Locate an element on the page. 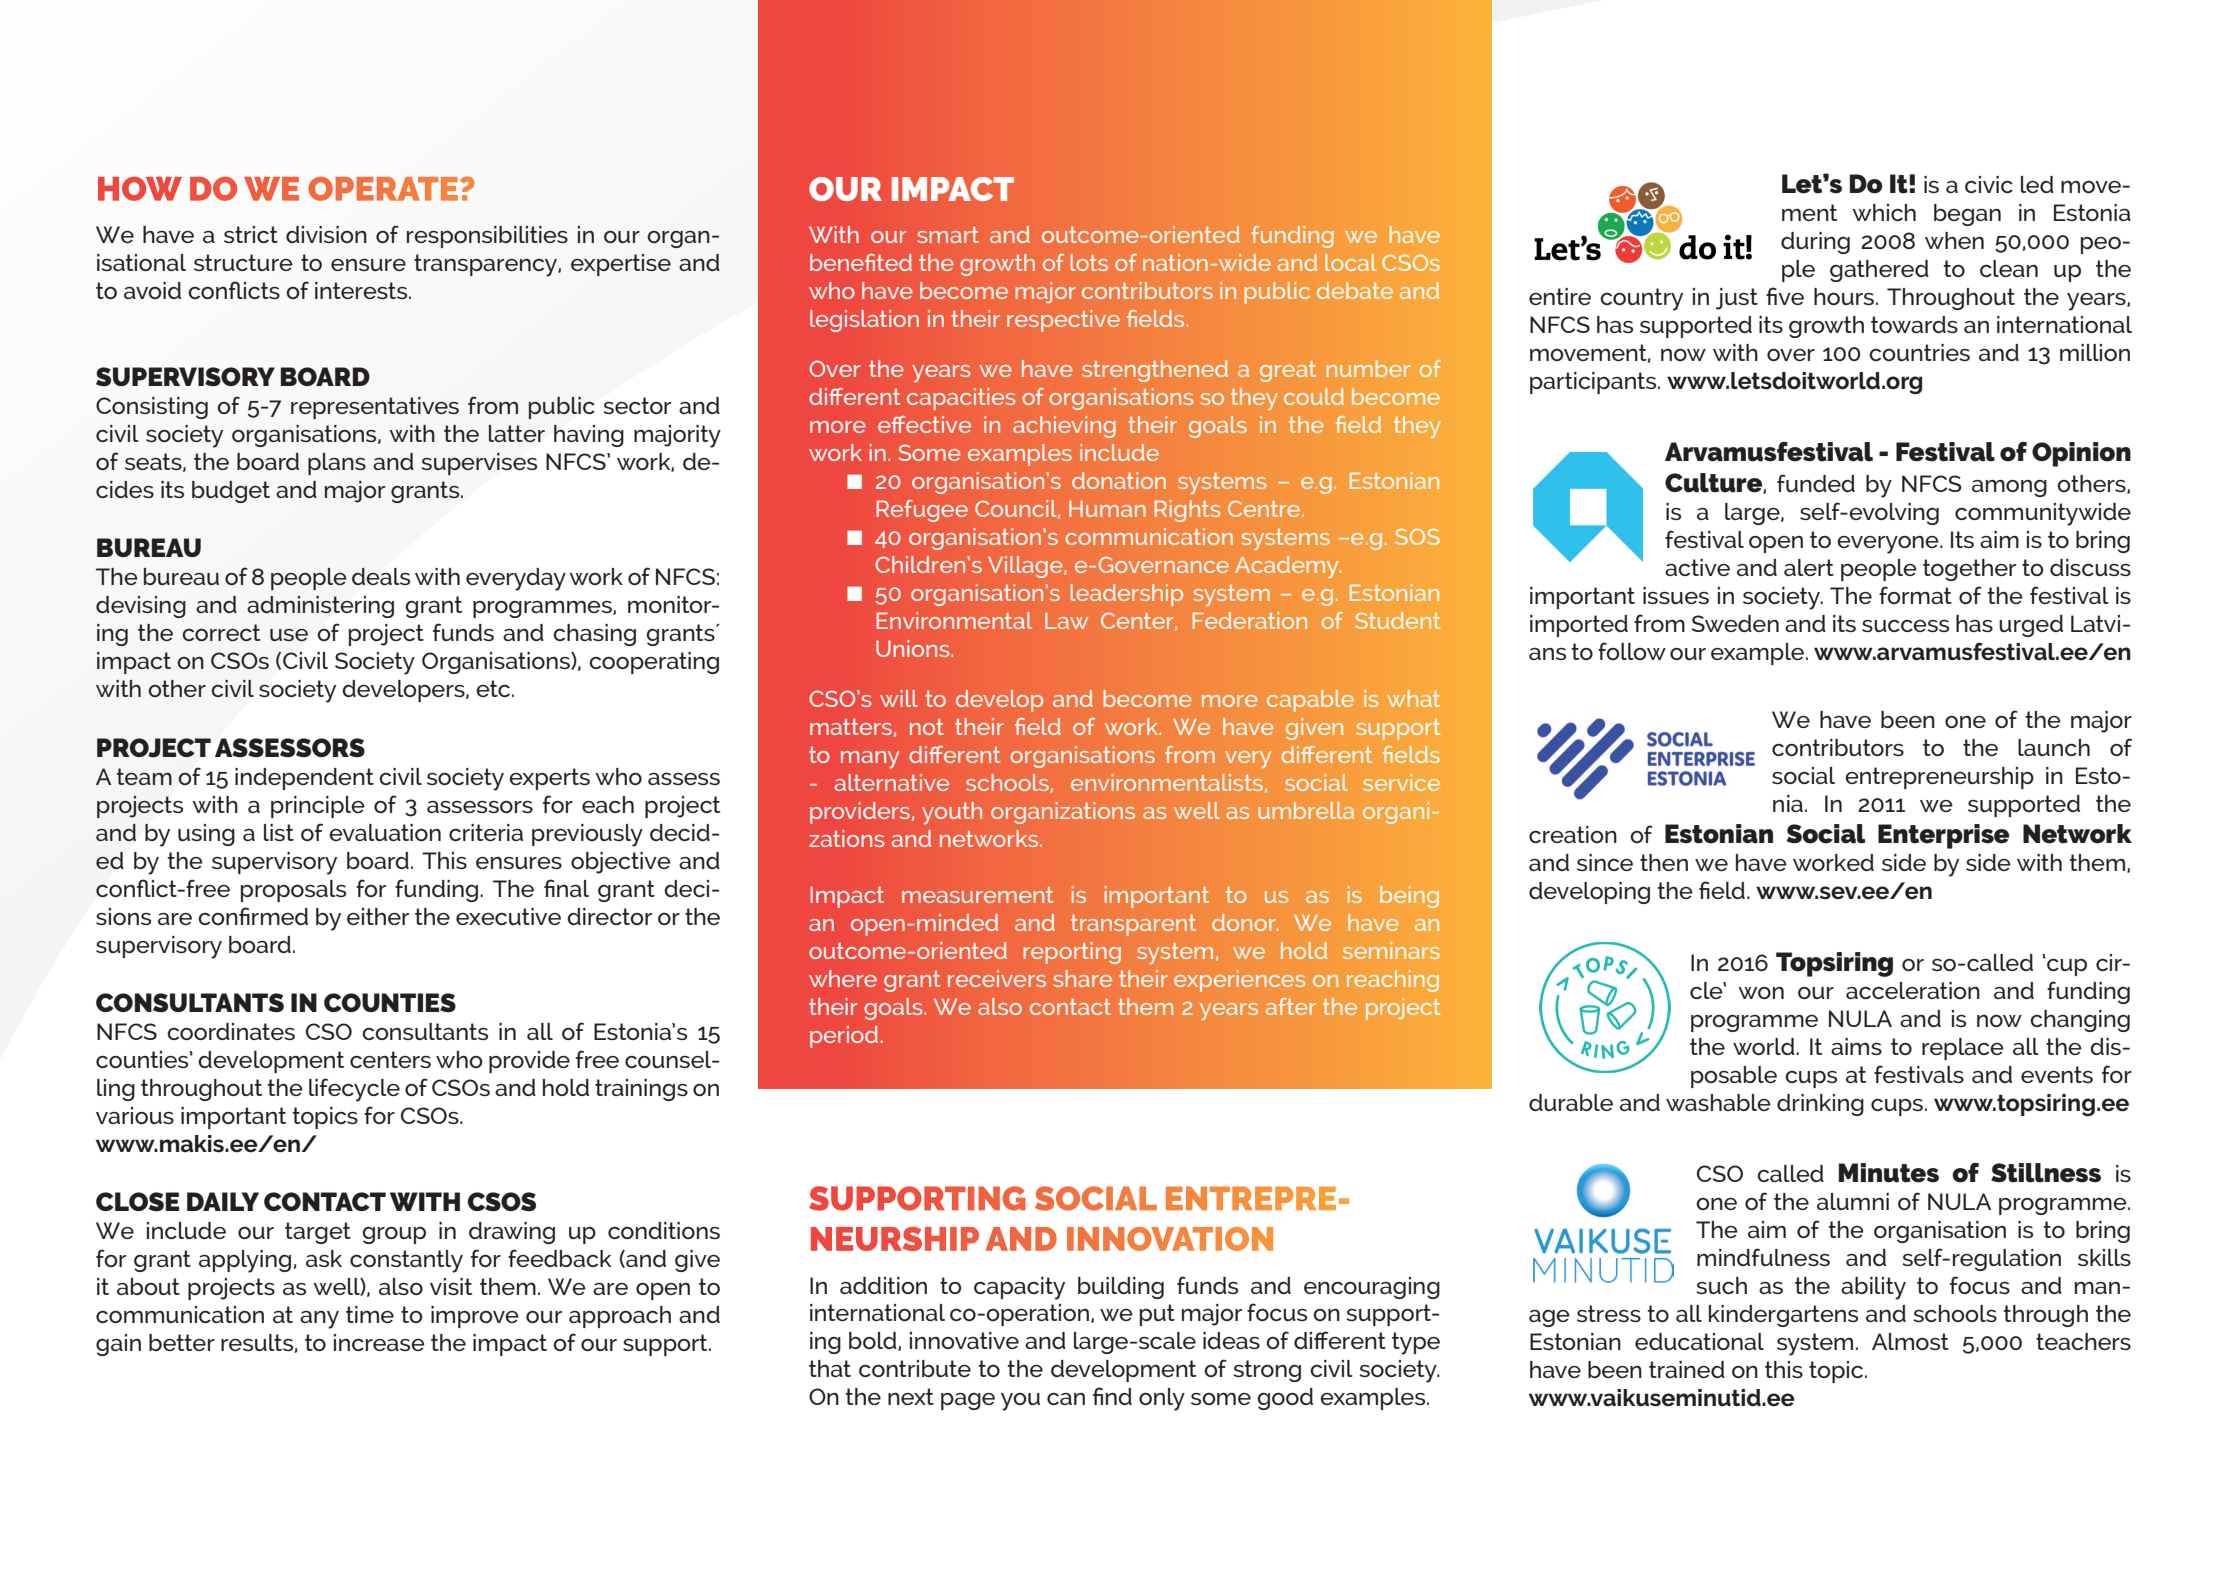 The height and width of the image is (1587, 2227). after is located at coordinates (1291, 1006).
